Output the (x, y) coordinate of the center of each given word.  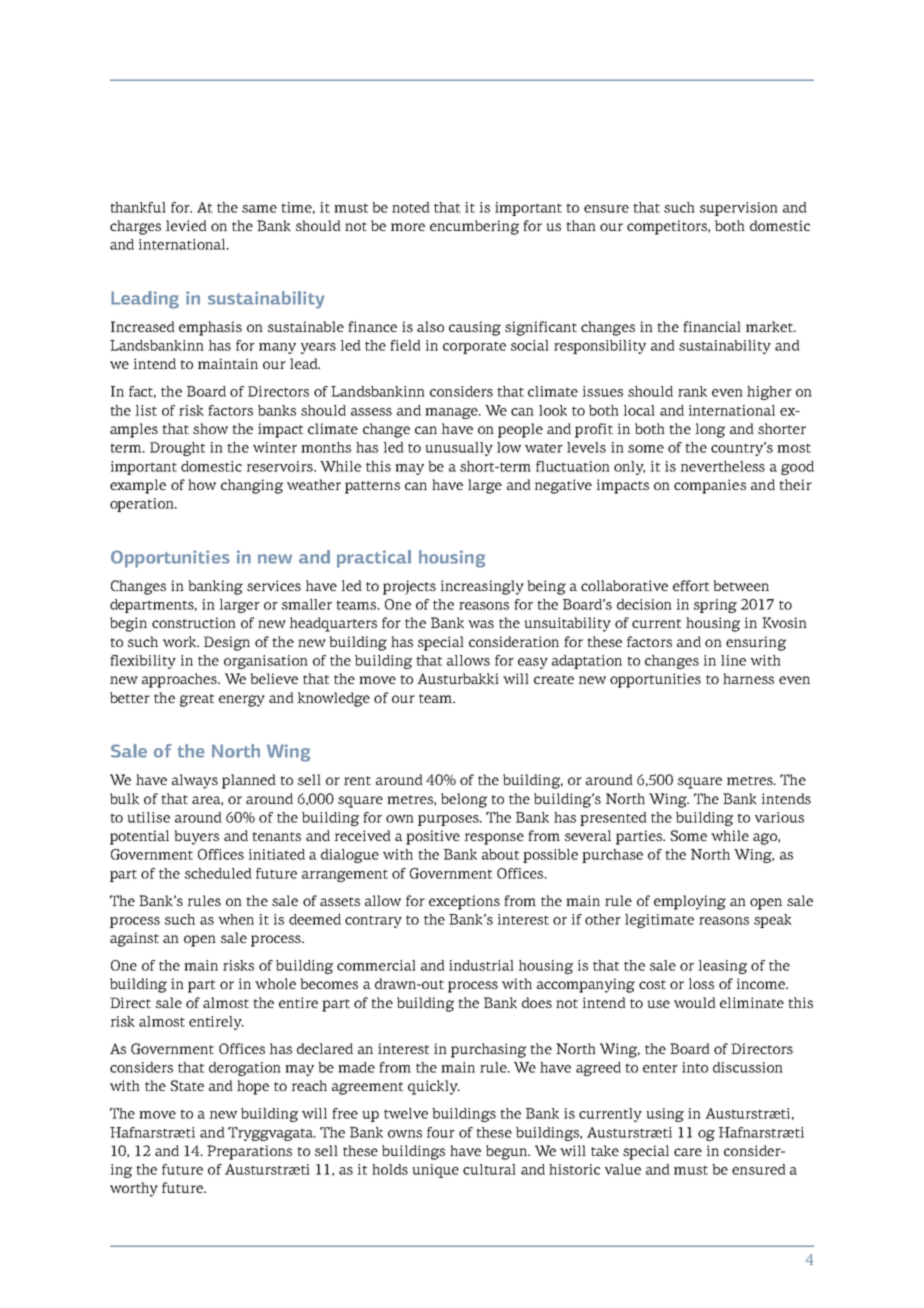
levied (186, 225)
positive (433, 837)
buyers (196, 837)
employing (690, 902)
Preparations (249, 1152)
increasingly (482, 587)
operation (143, 505)
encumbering (474, 227)
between (741, 585)
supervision (739, 209)
